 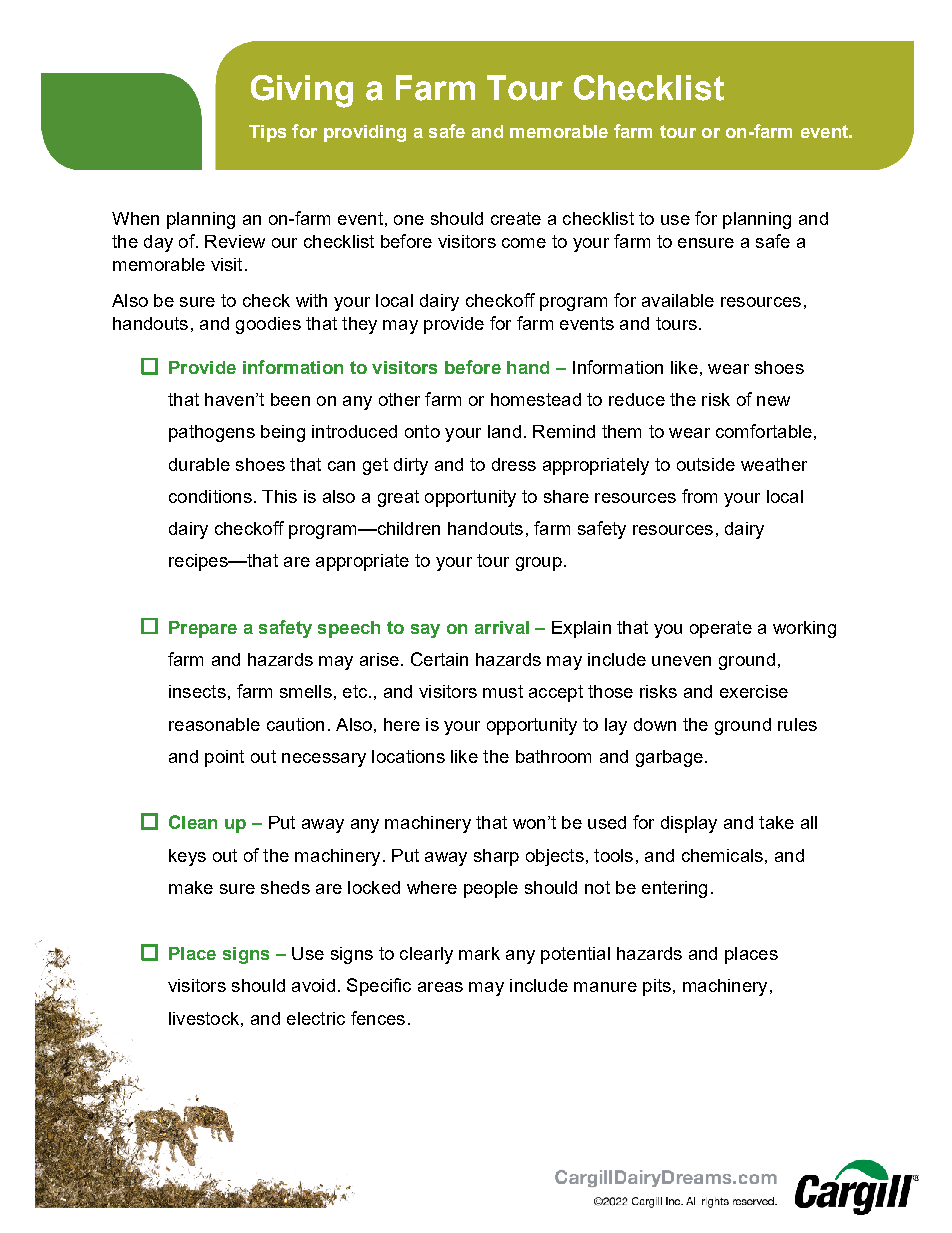 I want to click on point, so click(x=224, y=758).
